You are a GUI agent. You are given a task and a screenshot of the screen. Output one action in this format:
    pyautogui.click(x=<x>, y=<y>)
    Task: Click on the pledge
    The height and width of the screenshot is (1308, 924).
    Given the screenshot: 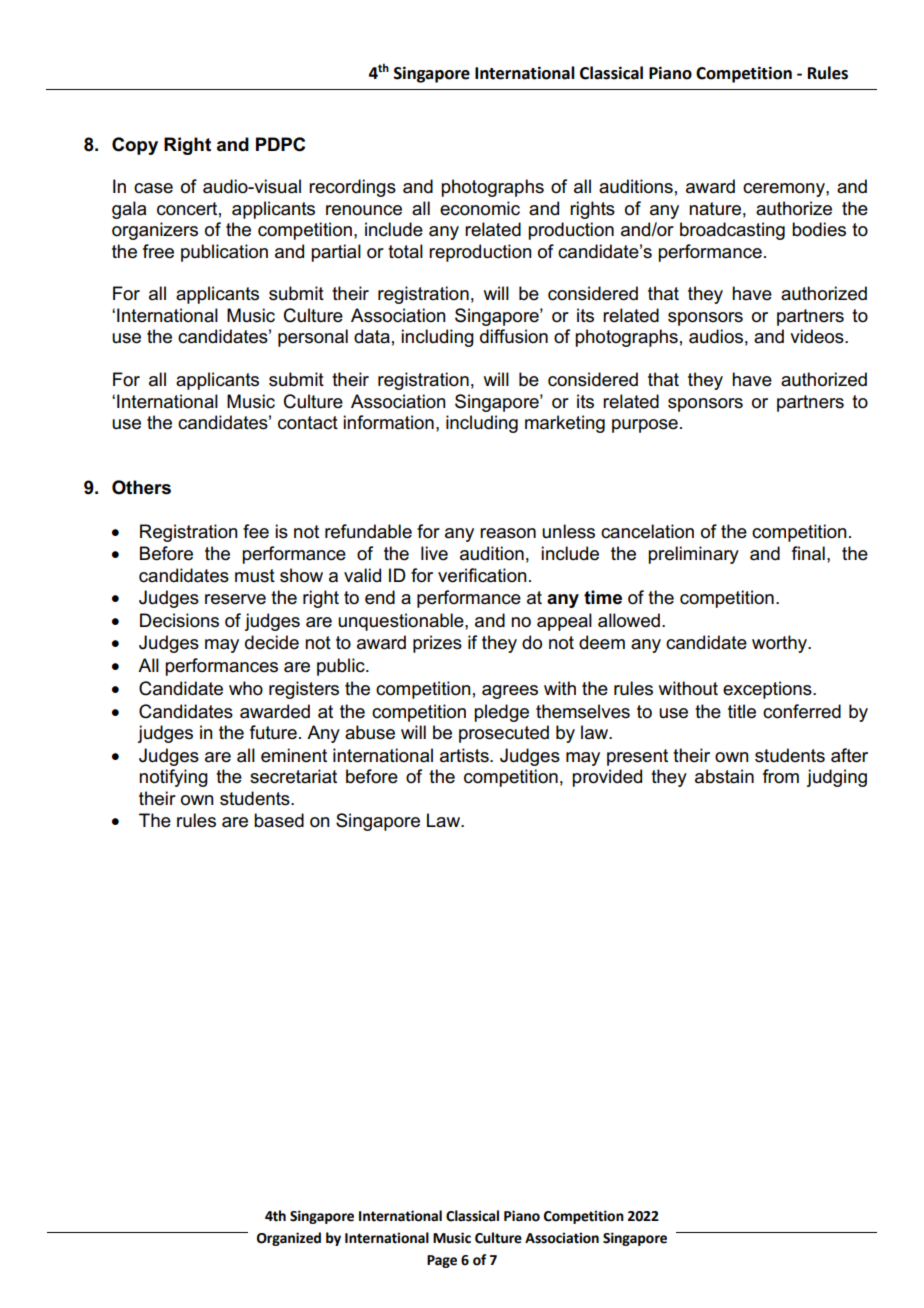 What is the action you would take?
    pyautogui.click(x=501, y=713)
